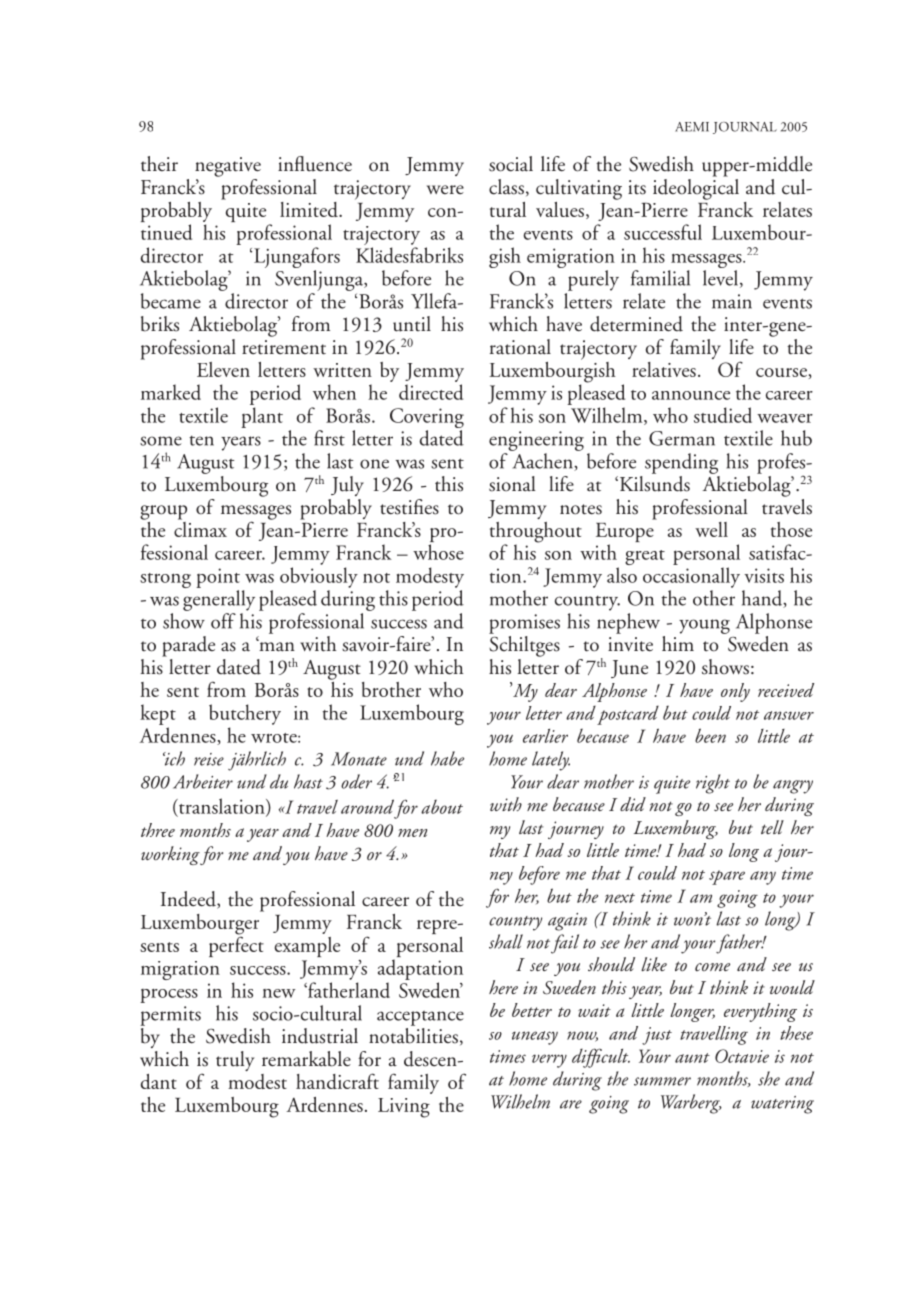  Describe the element at coordinates (200, 528) in the document. I see `CLIMAX` at that location.
